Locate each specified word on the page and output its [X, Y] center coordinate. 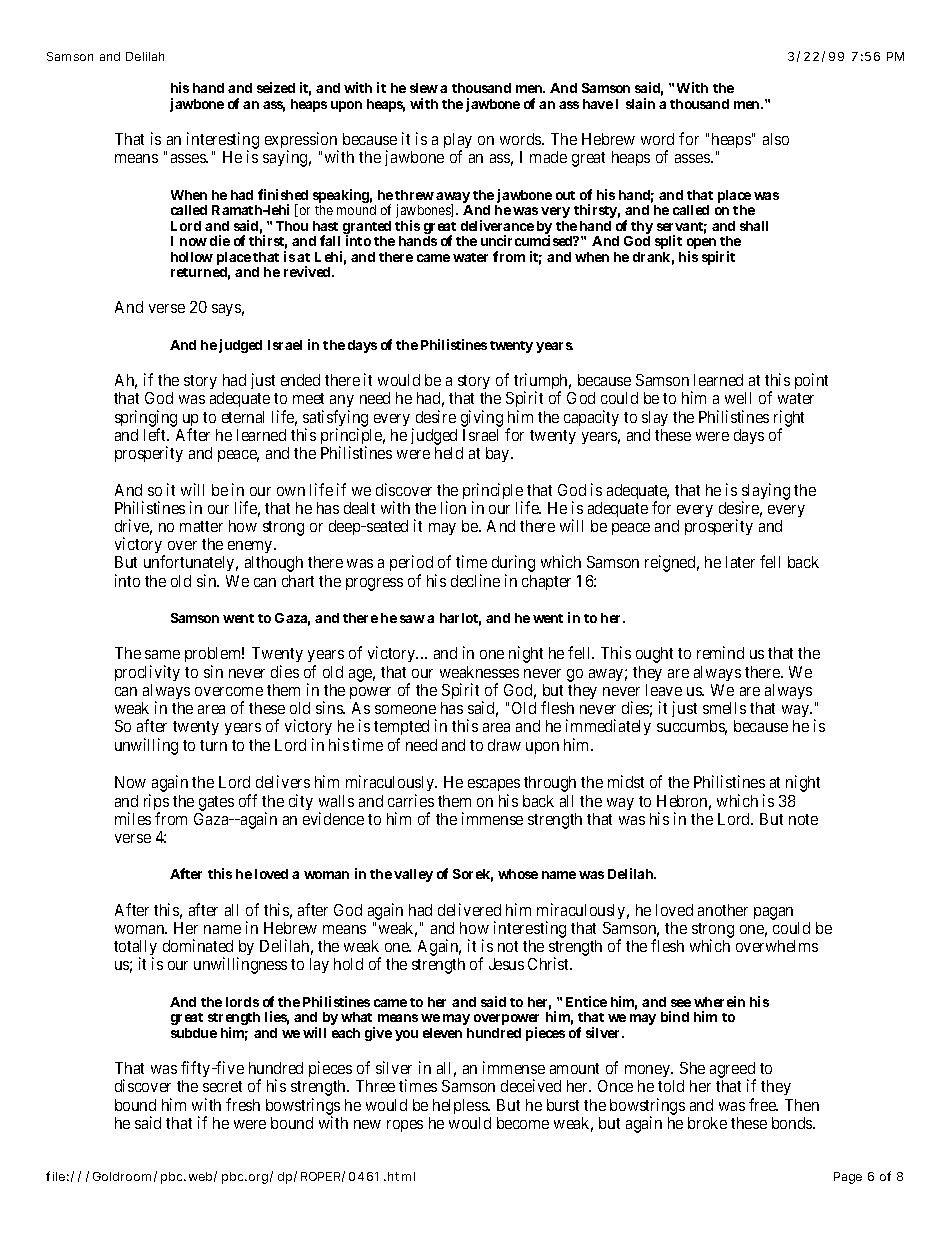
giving [482, 418]
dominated [198, 945]
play [458, 142]
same [162, 654]
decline [475, 580]
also [776, 139]
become [523, 1123]
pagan [773, 913]
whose [518, 874]
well [738, 398]
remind [720, 652]
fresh [243, 1104]
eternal [243, 417]
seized [276, 87]
